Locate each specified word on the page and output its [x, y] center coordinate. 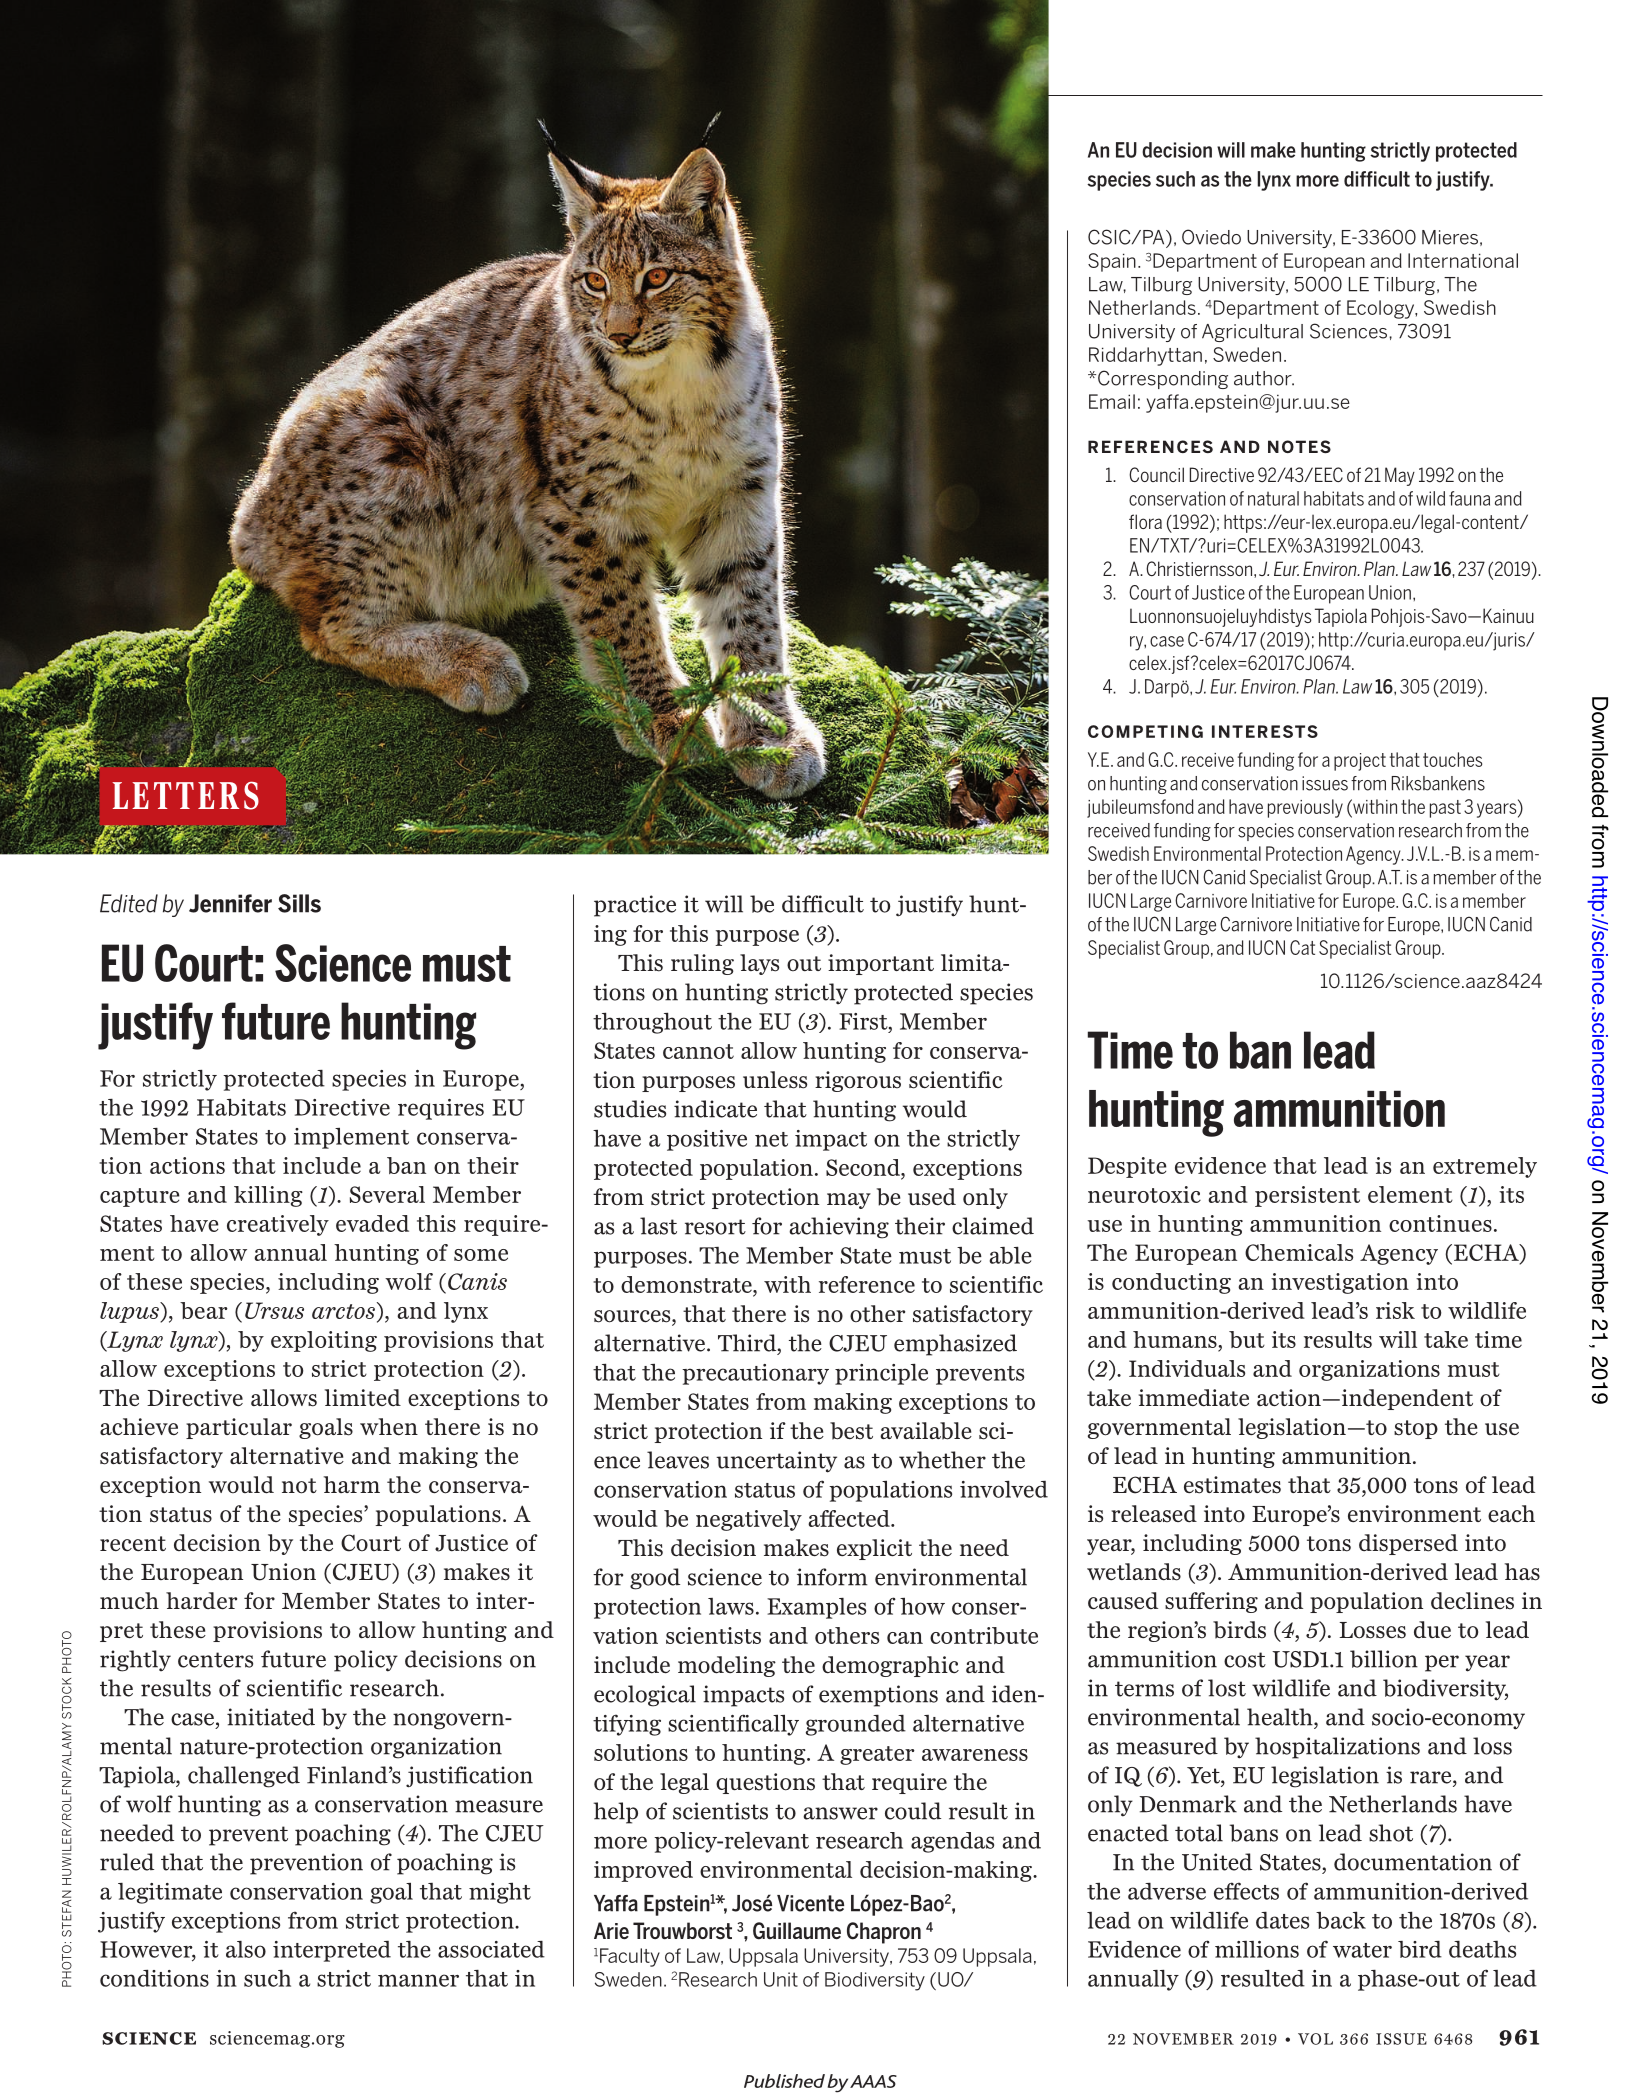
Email [1112, 401]
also [246, 1949]
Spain [1112, 262]
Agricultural [1252, 333]
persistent [1307, 1196]
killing [268, 1196]
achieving [839, 1228]
